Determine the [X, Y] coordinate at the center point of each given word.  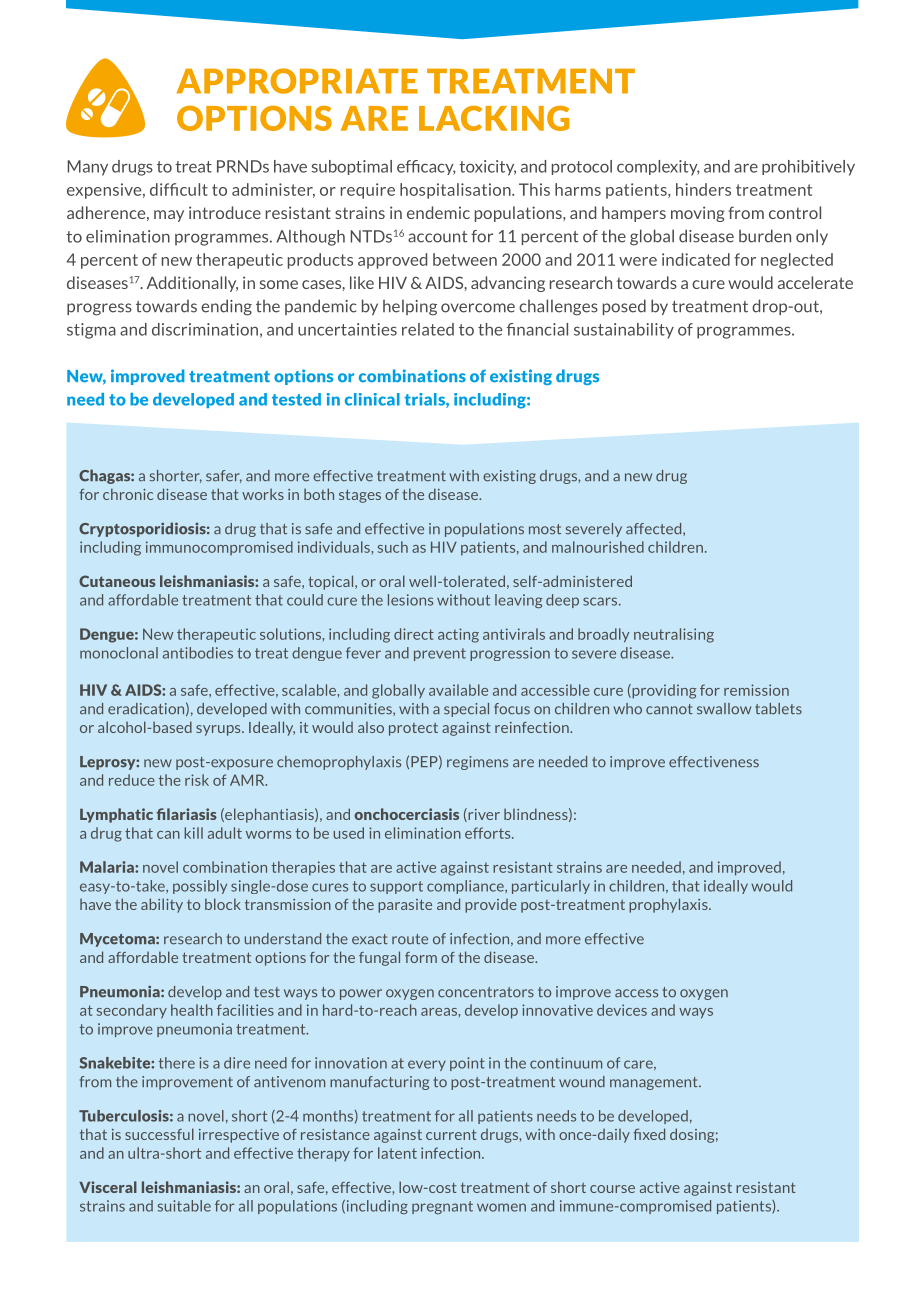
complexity [658, 168]
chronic [128, 494]
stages [360, 496]
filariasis [186, 814]
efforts [489, 833]
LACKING [494, 118]
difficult [179, 189]
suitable [184, 1206]
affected [655, 529]
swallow [724, 709]
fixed [649, 1134]
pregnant [442, 1207]
